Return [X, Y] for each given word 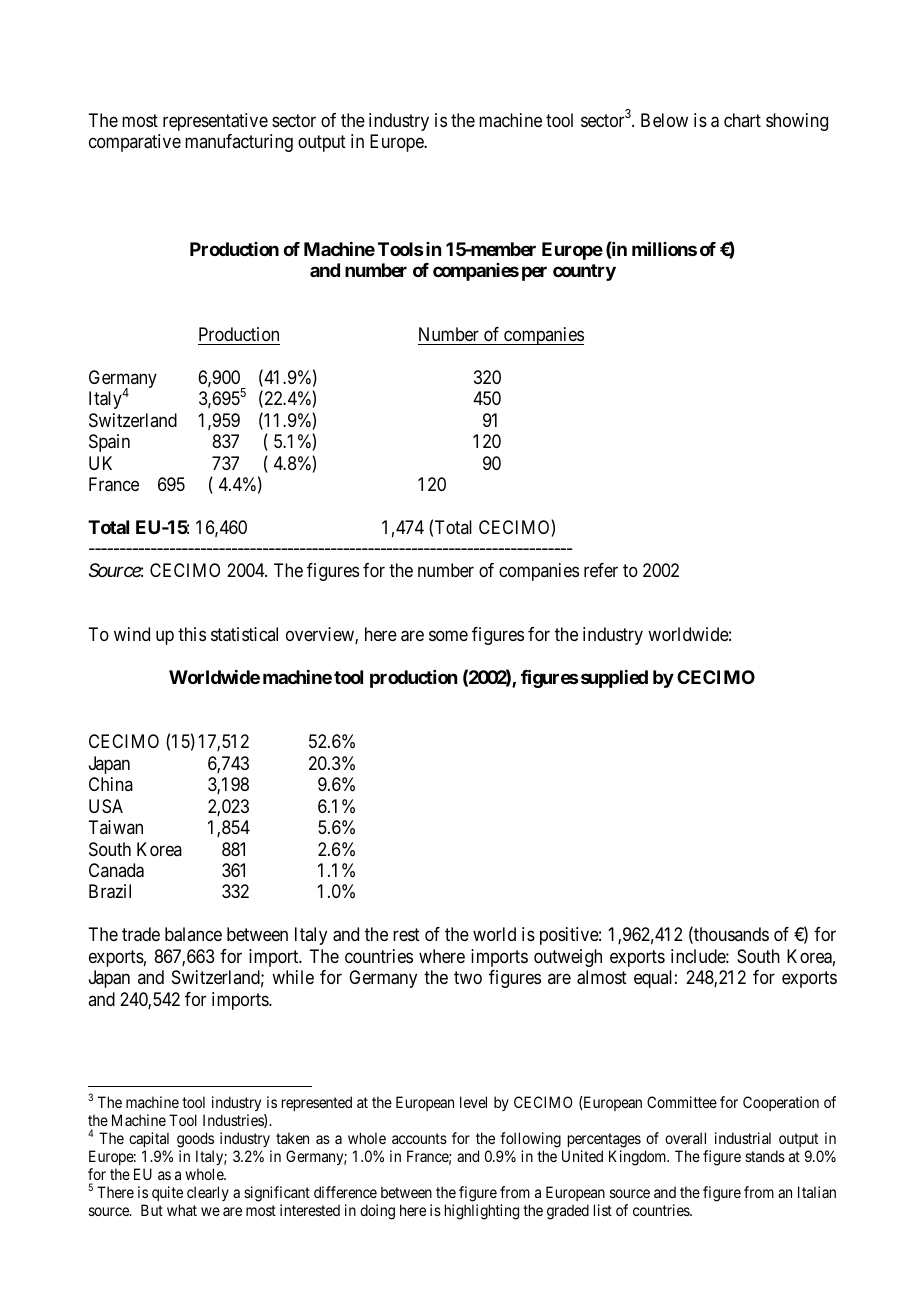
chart [742, 120]
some [448, 636]
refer [601, 570]
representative [215, 122]
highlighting [482, 1212]
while [293, 977]
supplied [613, 679]
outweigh [568, 958]
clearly [208, 1193]
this [192, 634]
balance [193, 934]
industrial [743, 1138]
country [584, 272]
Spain [109, 443]
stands [765, 1156]
